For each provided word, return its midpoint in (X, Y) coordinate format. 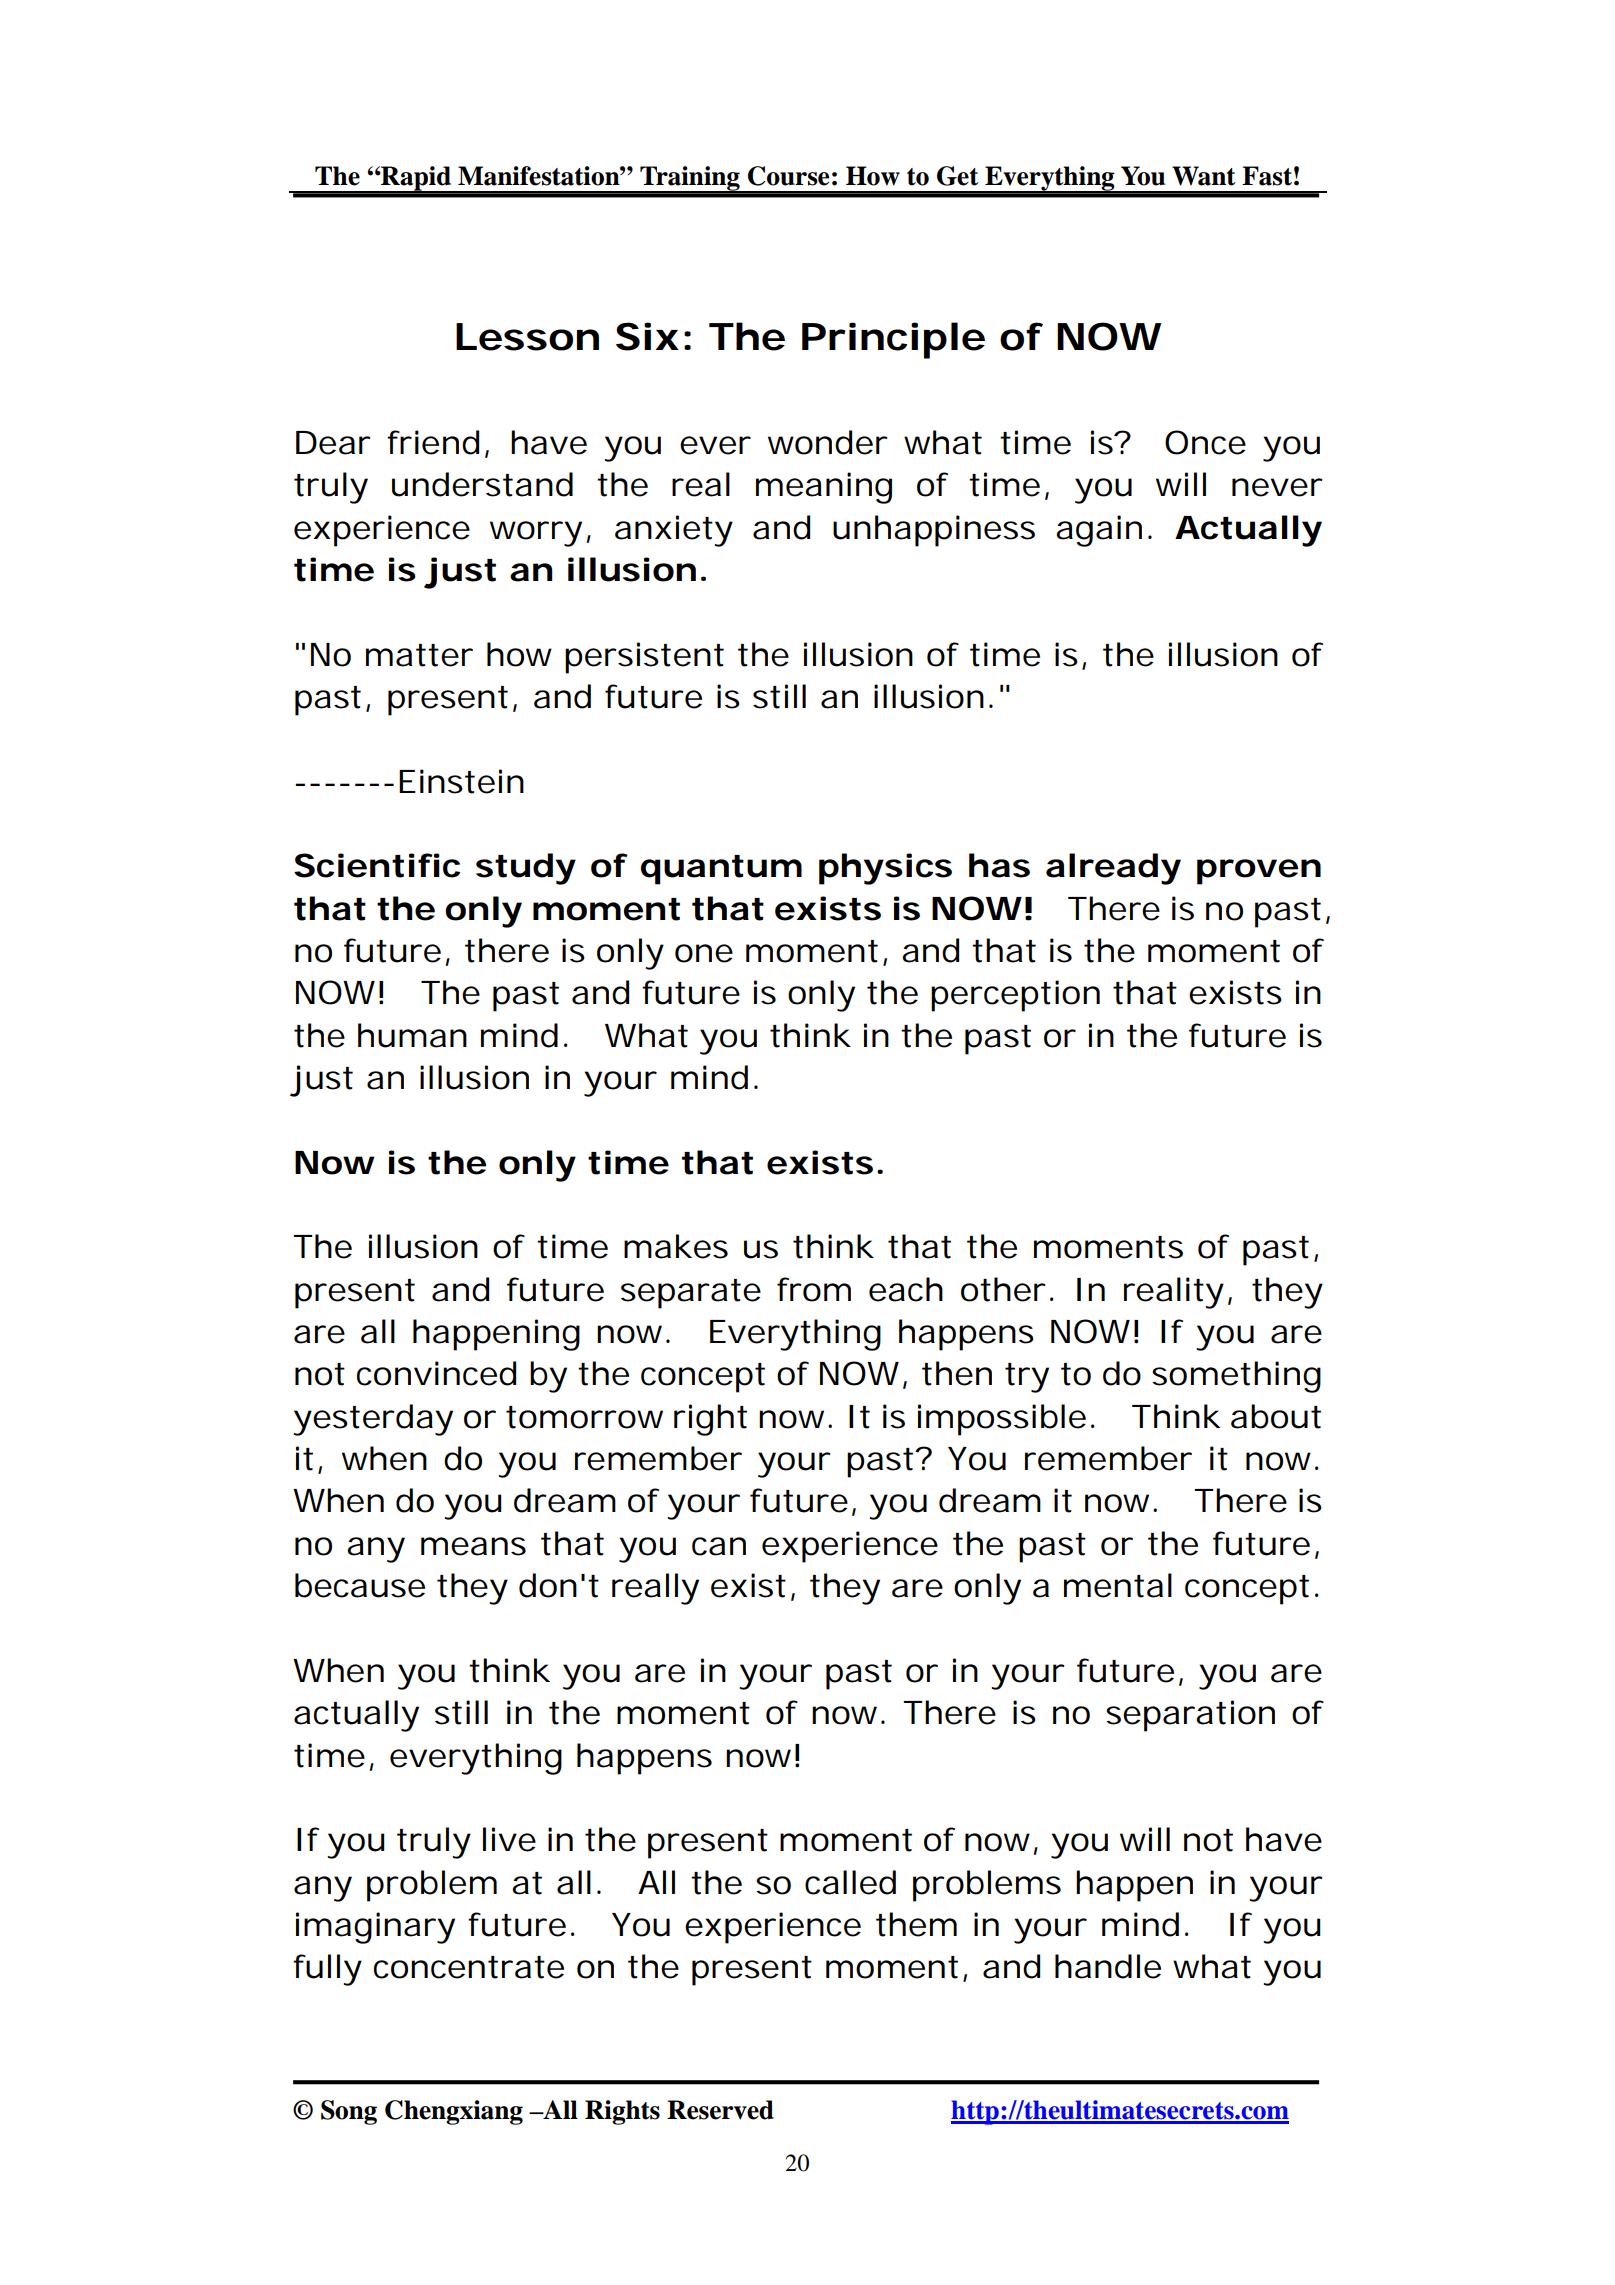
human (410, 1035)
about (1276, 1416)
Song (349, 2112)
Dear (332, 443)
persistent (644, 658)
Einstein (459, 781)
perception (1013, 996)
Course (788, 176)
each (904, 1289)
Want (1204, 176)
